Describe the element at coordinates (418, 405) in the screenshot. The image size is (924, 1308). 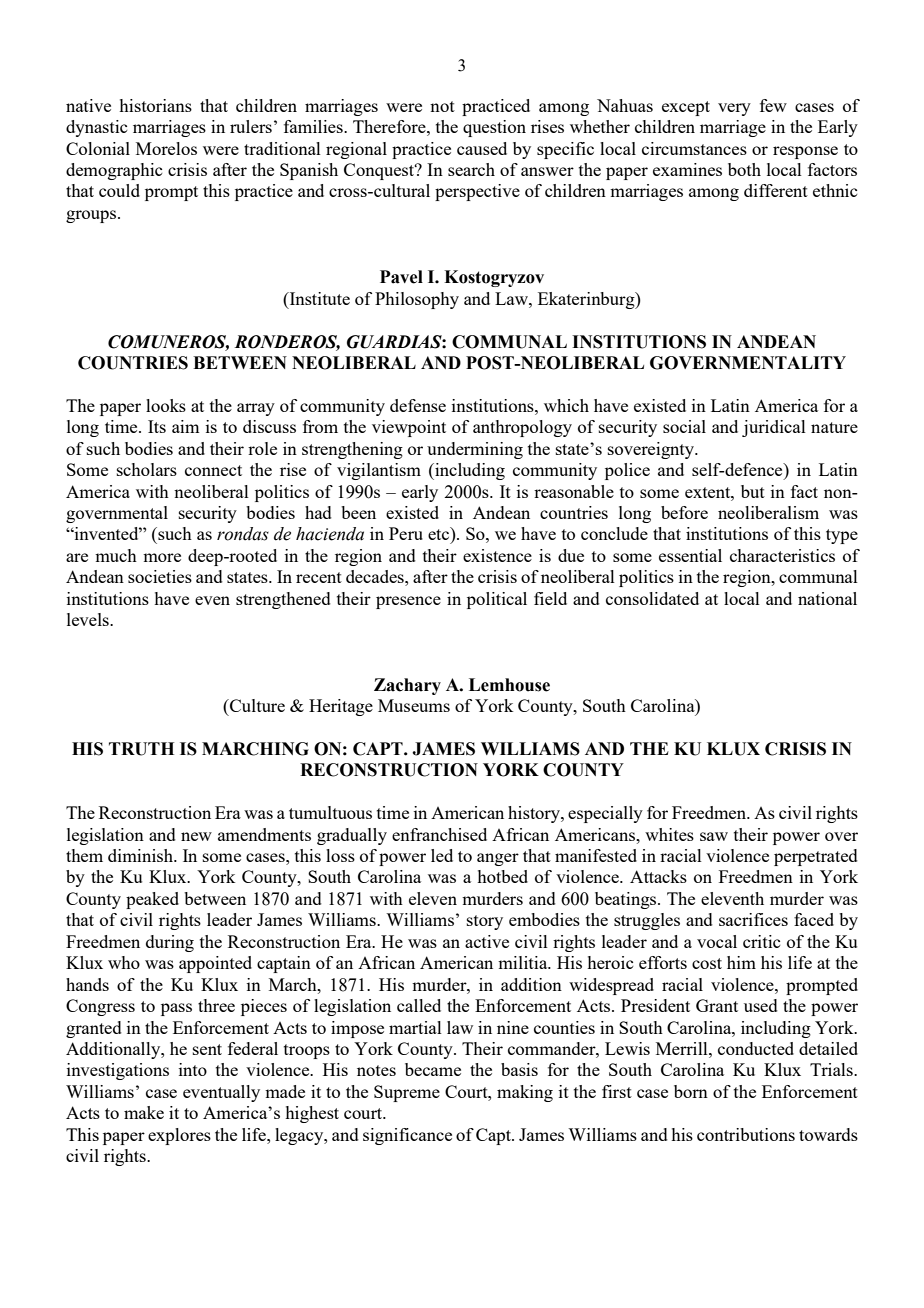
I see `defense` at that location.
